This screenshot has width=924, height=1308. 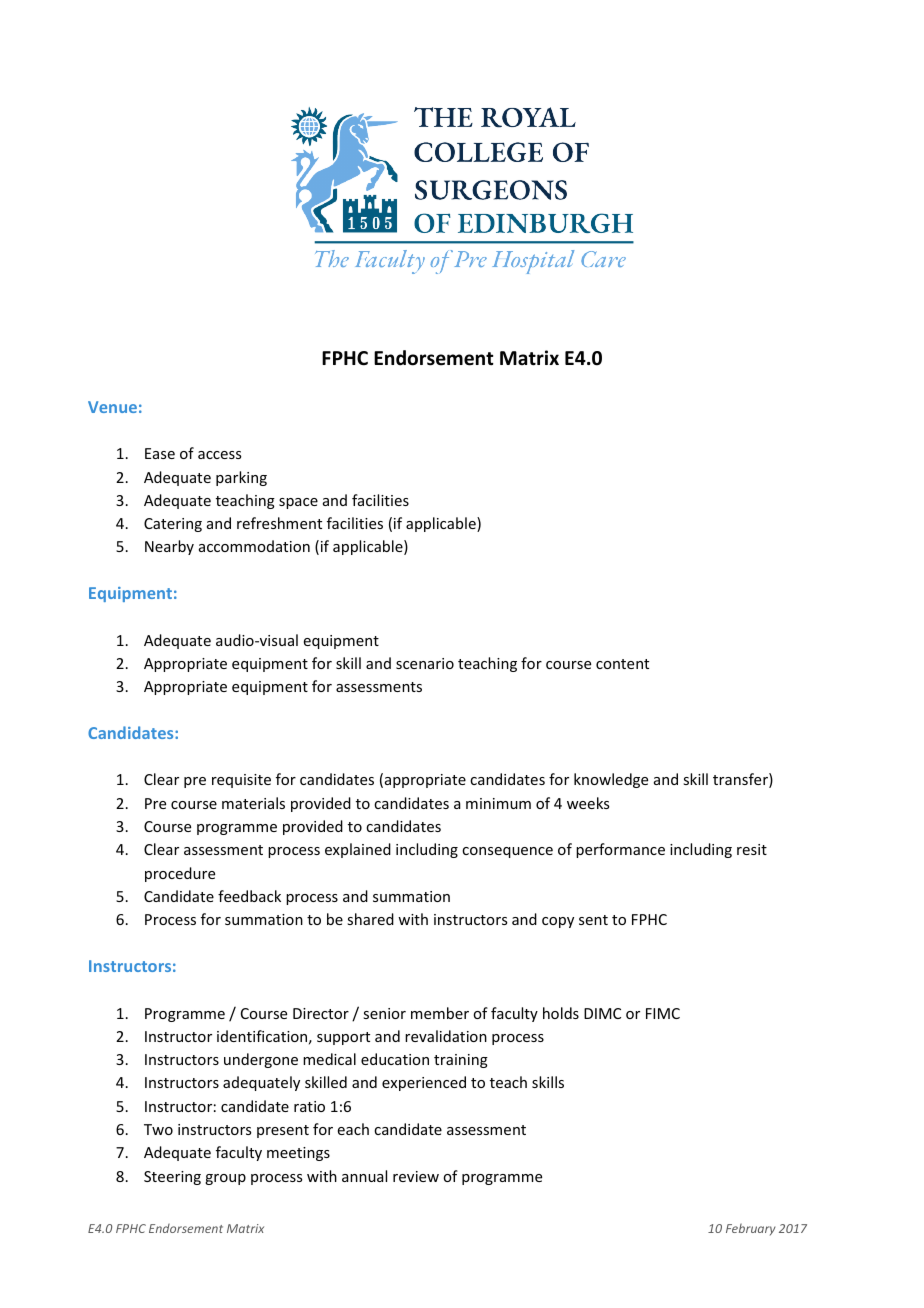 I want to click on Steering, so click(x=172, y=1178).
